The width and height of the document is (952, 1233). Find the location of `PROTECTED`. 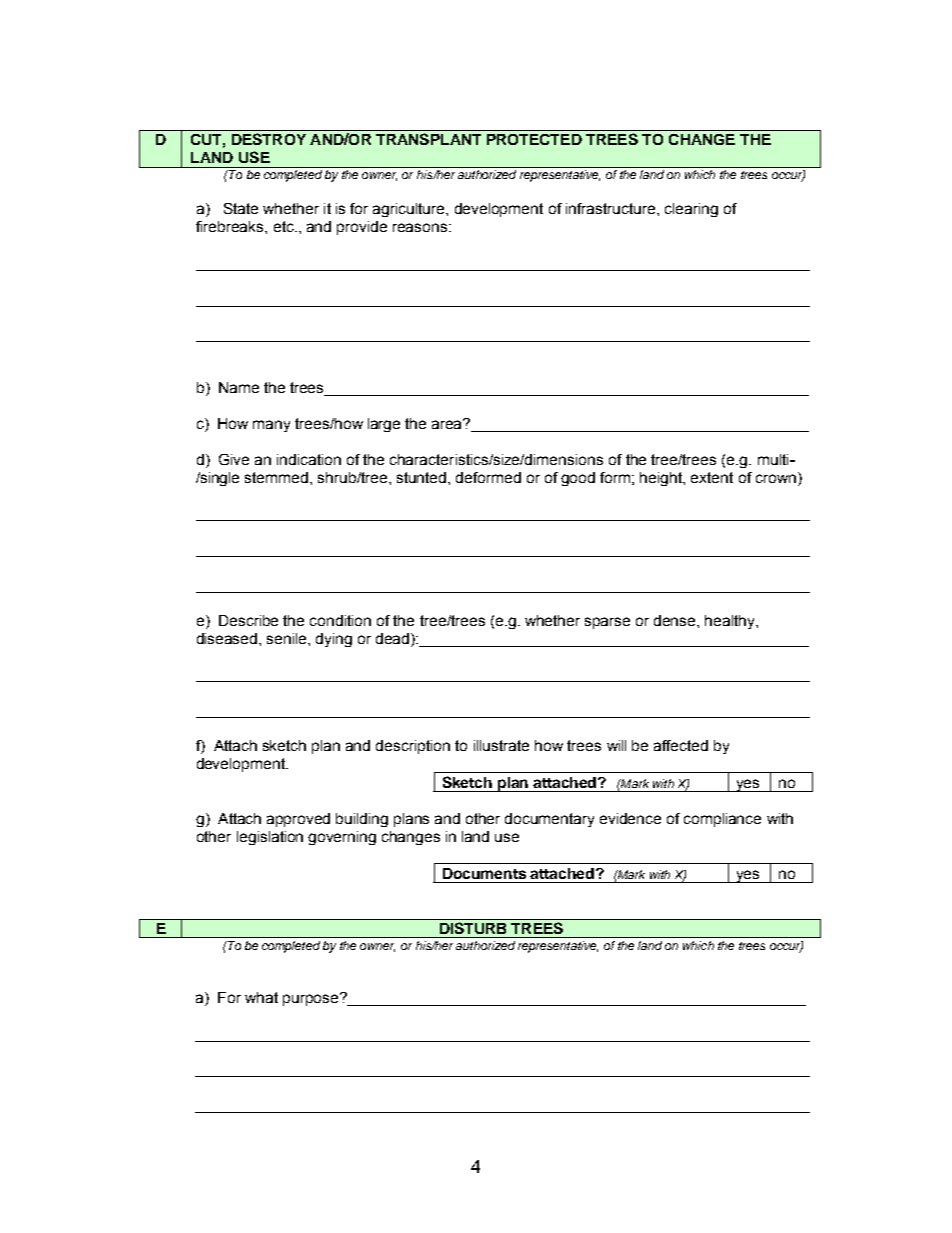

PROTECTED is located at coordinates (534, 139).
